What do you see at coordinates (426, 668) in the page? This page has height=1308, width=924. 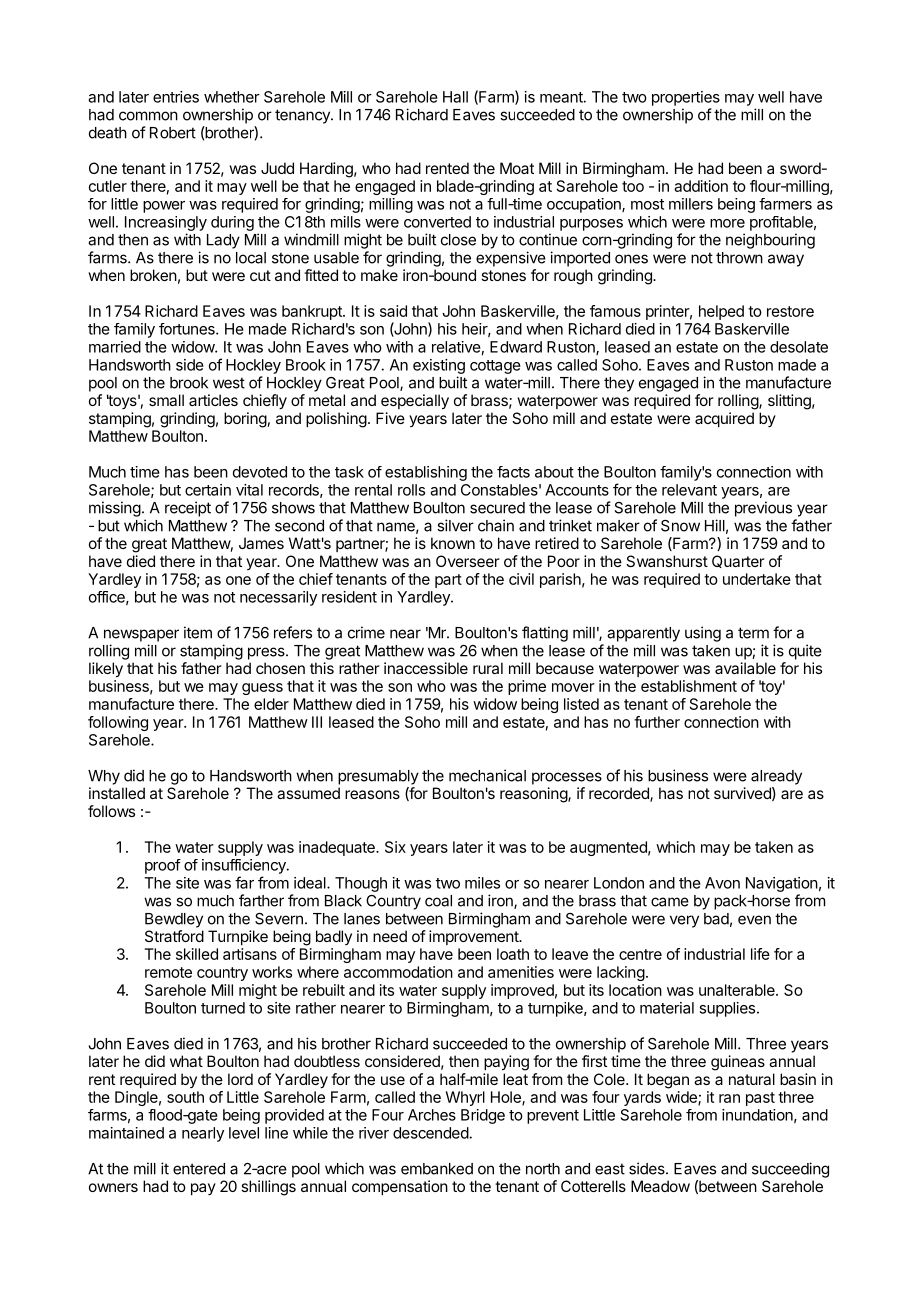 I see `inaccessible` at bounding box center [426, 668].
